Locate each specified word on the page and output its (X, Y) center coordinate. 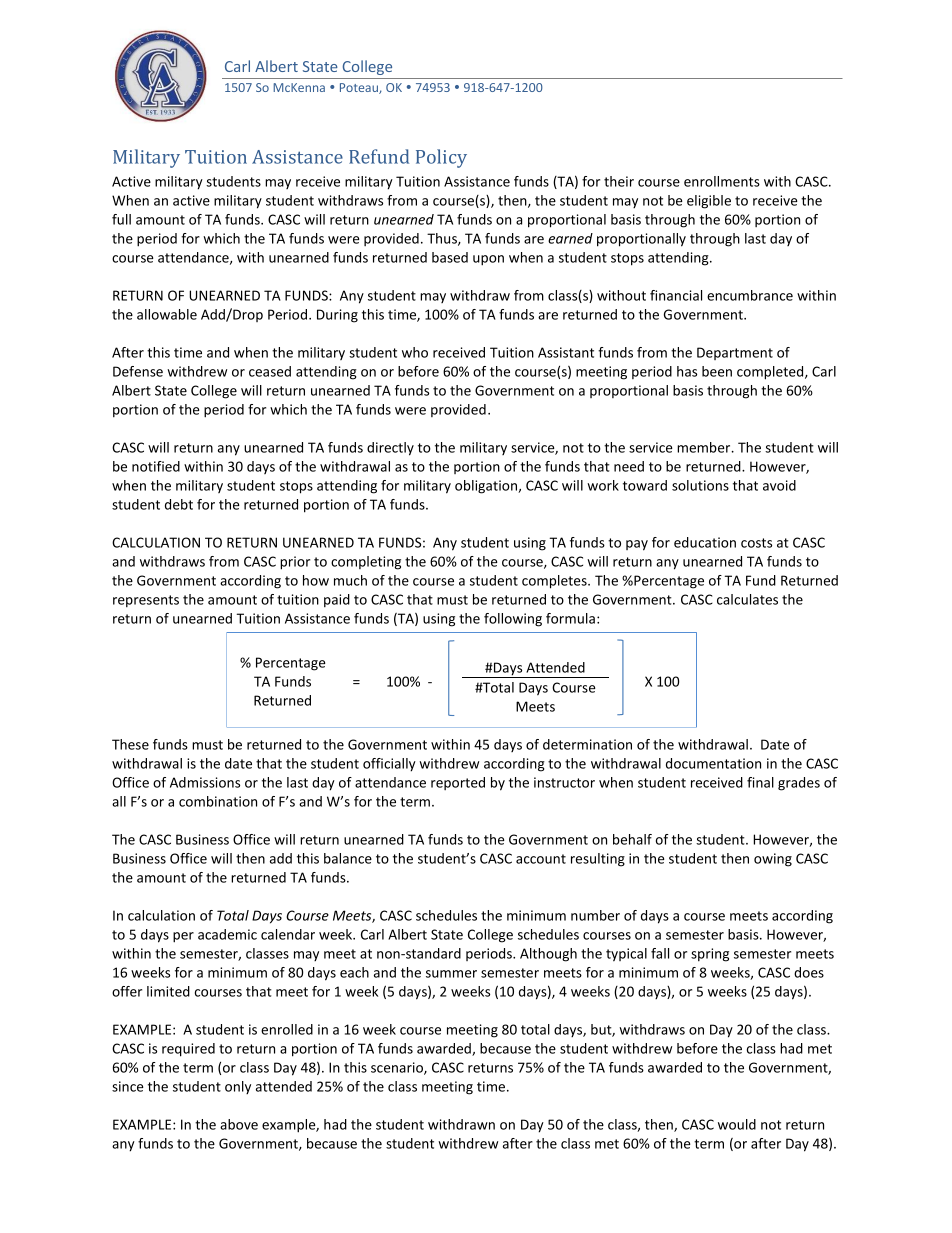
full (121, 219)
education (705, 542)
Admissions (205, 782)
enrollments (722, 181)
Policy (441, 158)
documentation (713, 763)
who (415, 352)
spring (710, 955)
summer (451, 974)
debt (179, 504)
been (717, 371)
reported (458, 783)
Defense (138, 371)
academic (227, 934)
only (238, 1087)
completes (555, 582)
